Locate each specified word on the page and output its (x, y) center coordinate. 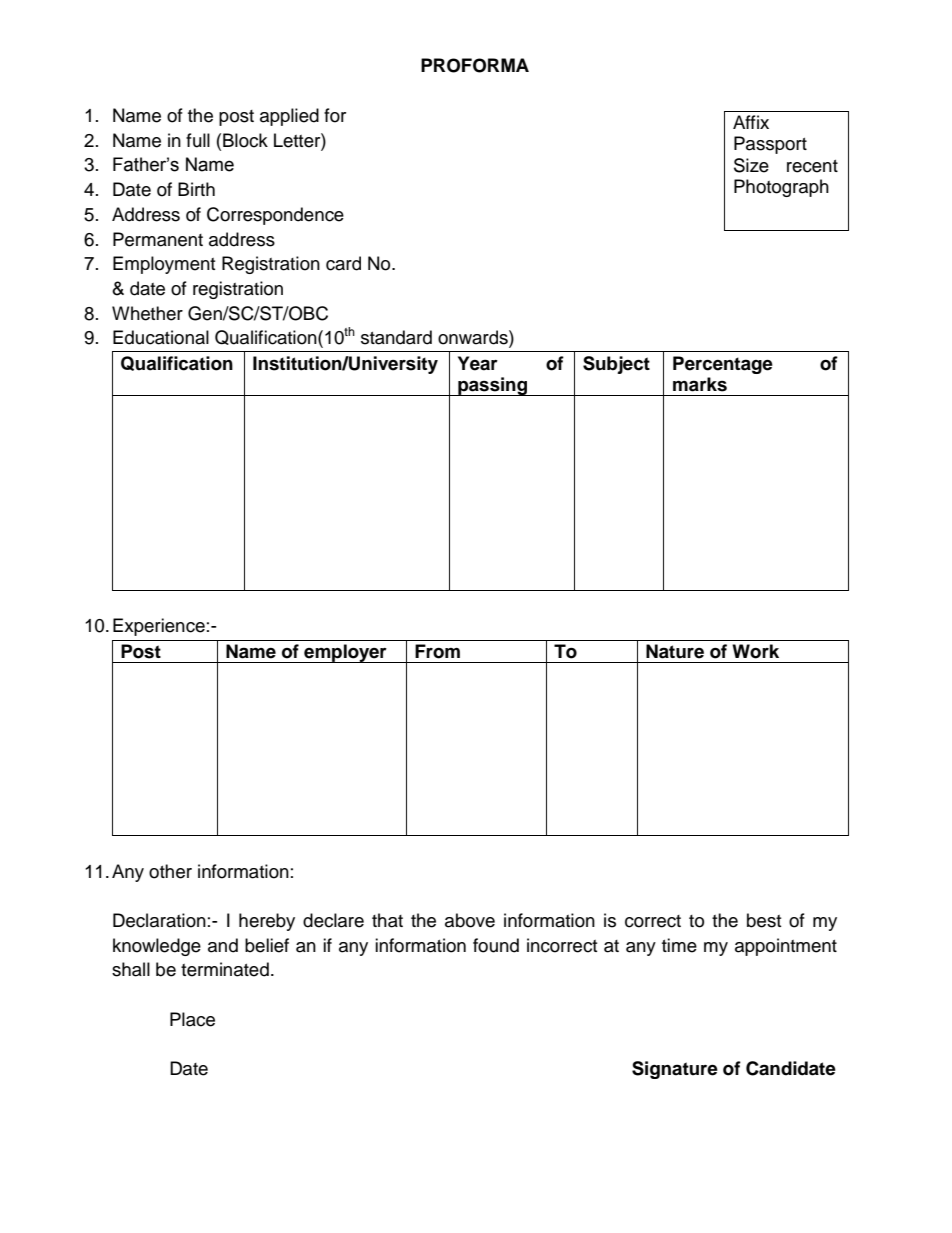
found (496, 945)
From (437, 651)
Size (751, 165)
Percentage (723, 365)
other (170, 871)
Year (478, 363)
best (764, 920)
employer (345, 653)
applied (289, 117)
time (679, 945)
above (470, 920)
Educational (161, 337)
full (198, 140)
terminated (225, 969)
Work (755, 651)
